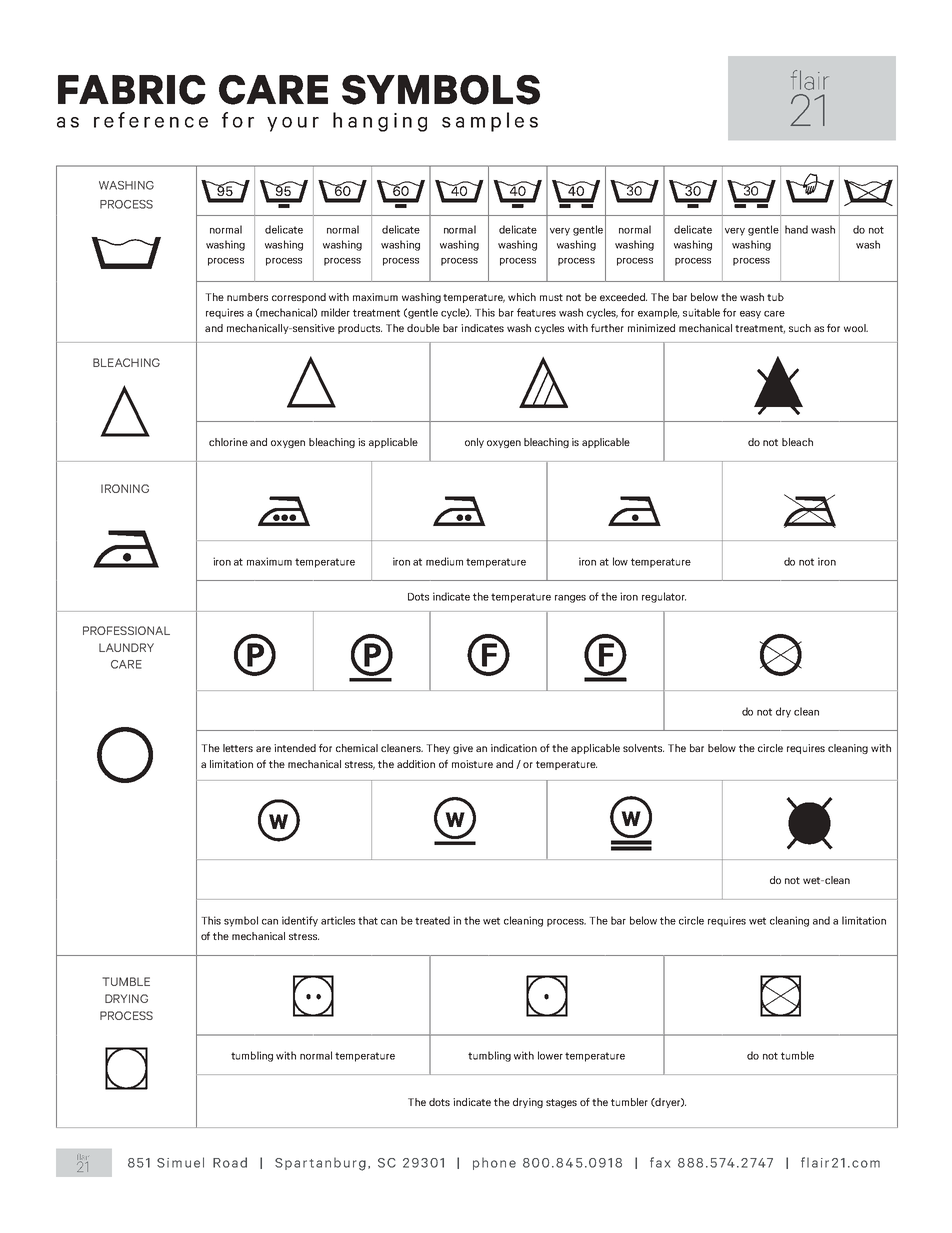 The height and width of the screenshot is (1233, 952). Describe the element at coordinates (664, 597) in the screenshot. I see `regulator` at that location.
